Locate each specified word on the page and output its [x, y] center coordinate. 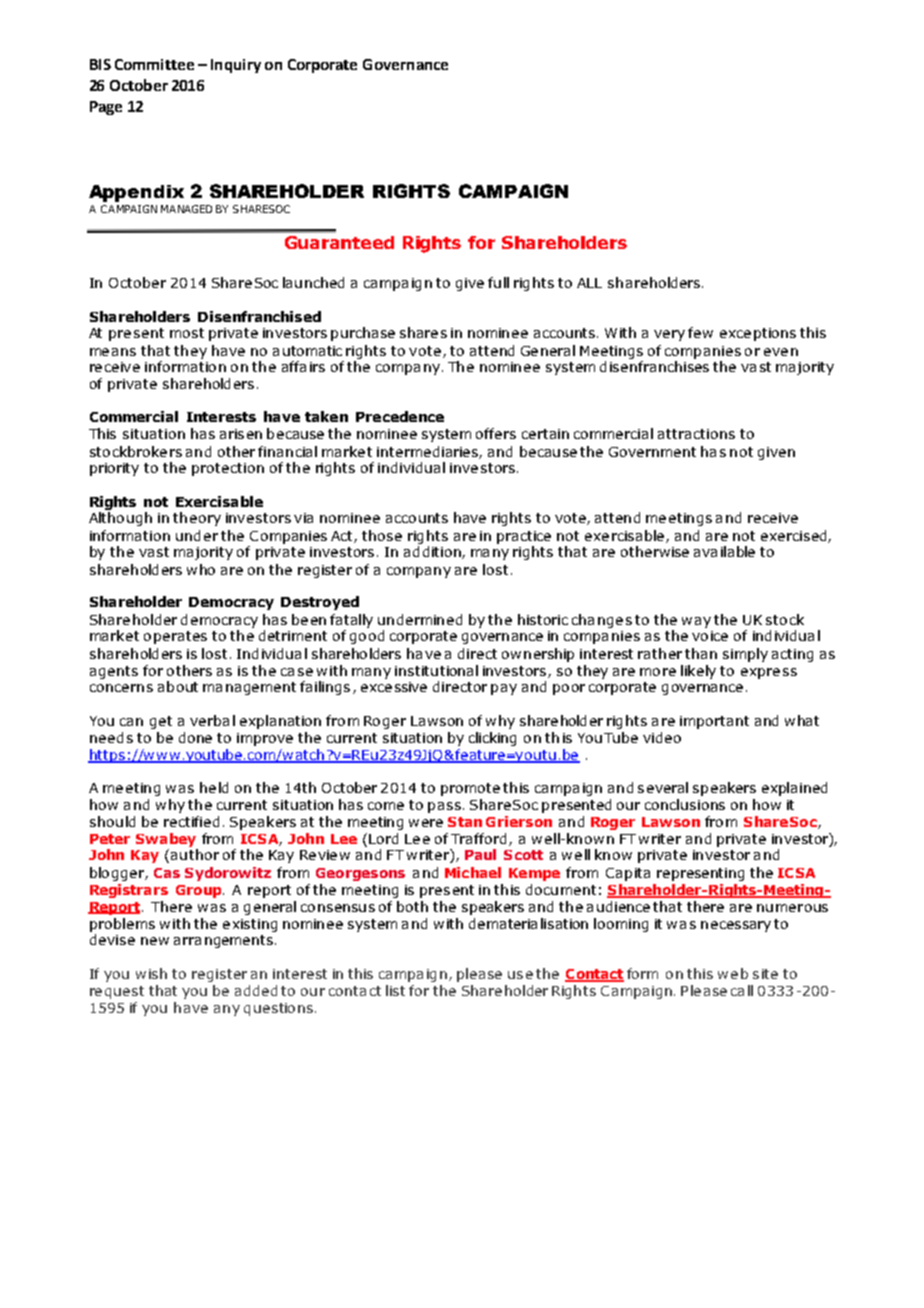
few [700, 332]
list [395, 990]
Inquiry [236, 66]
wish [151, 973]
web [733, 973]
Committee [154, 64]
